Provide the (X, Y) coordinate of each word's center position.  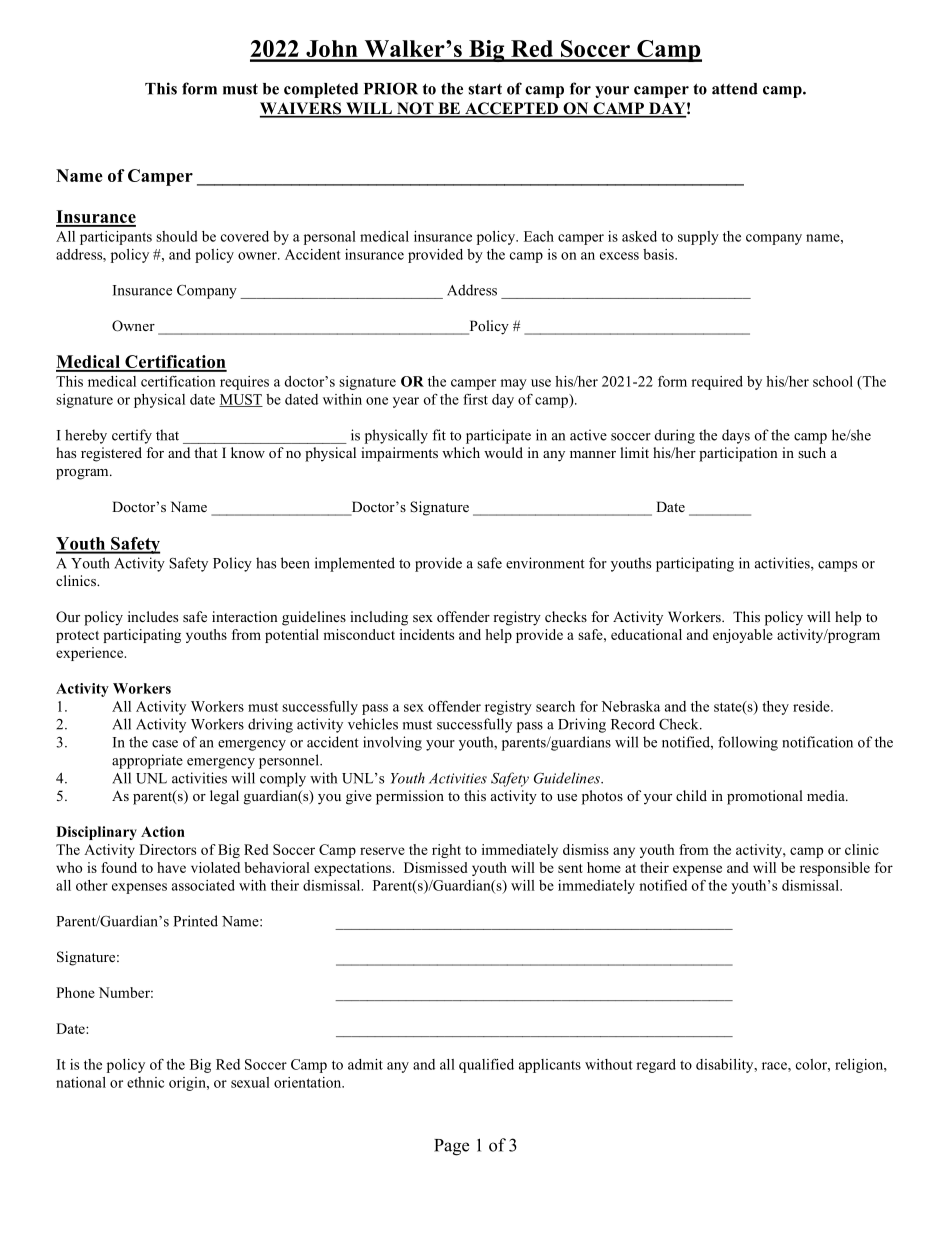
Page (451, 1147)
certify (132, 436)
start (485, 89)
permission (410, 797)
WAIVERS (302, 109)
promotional (765, 797)
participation (738, 454)
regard (656, 1066)
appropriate (147, 761)
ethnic (145, 1082)
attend (735, 89)
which (461, 452)
